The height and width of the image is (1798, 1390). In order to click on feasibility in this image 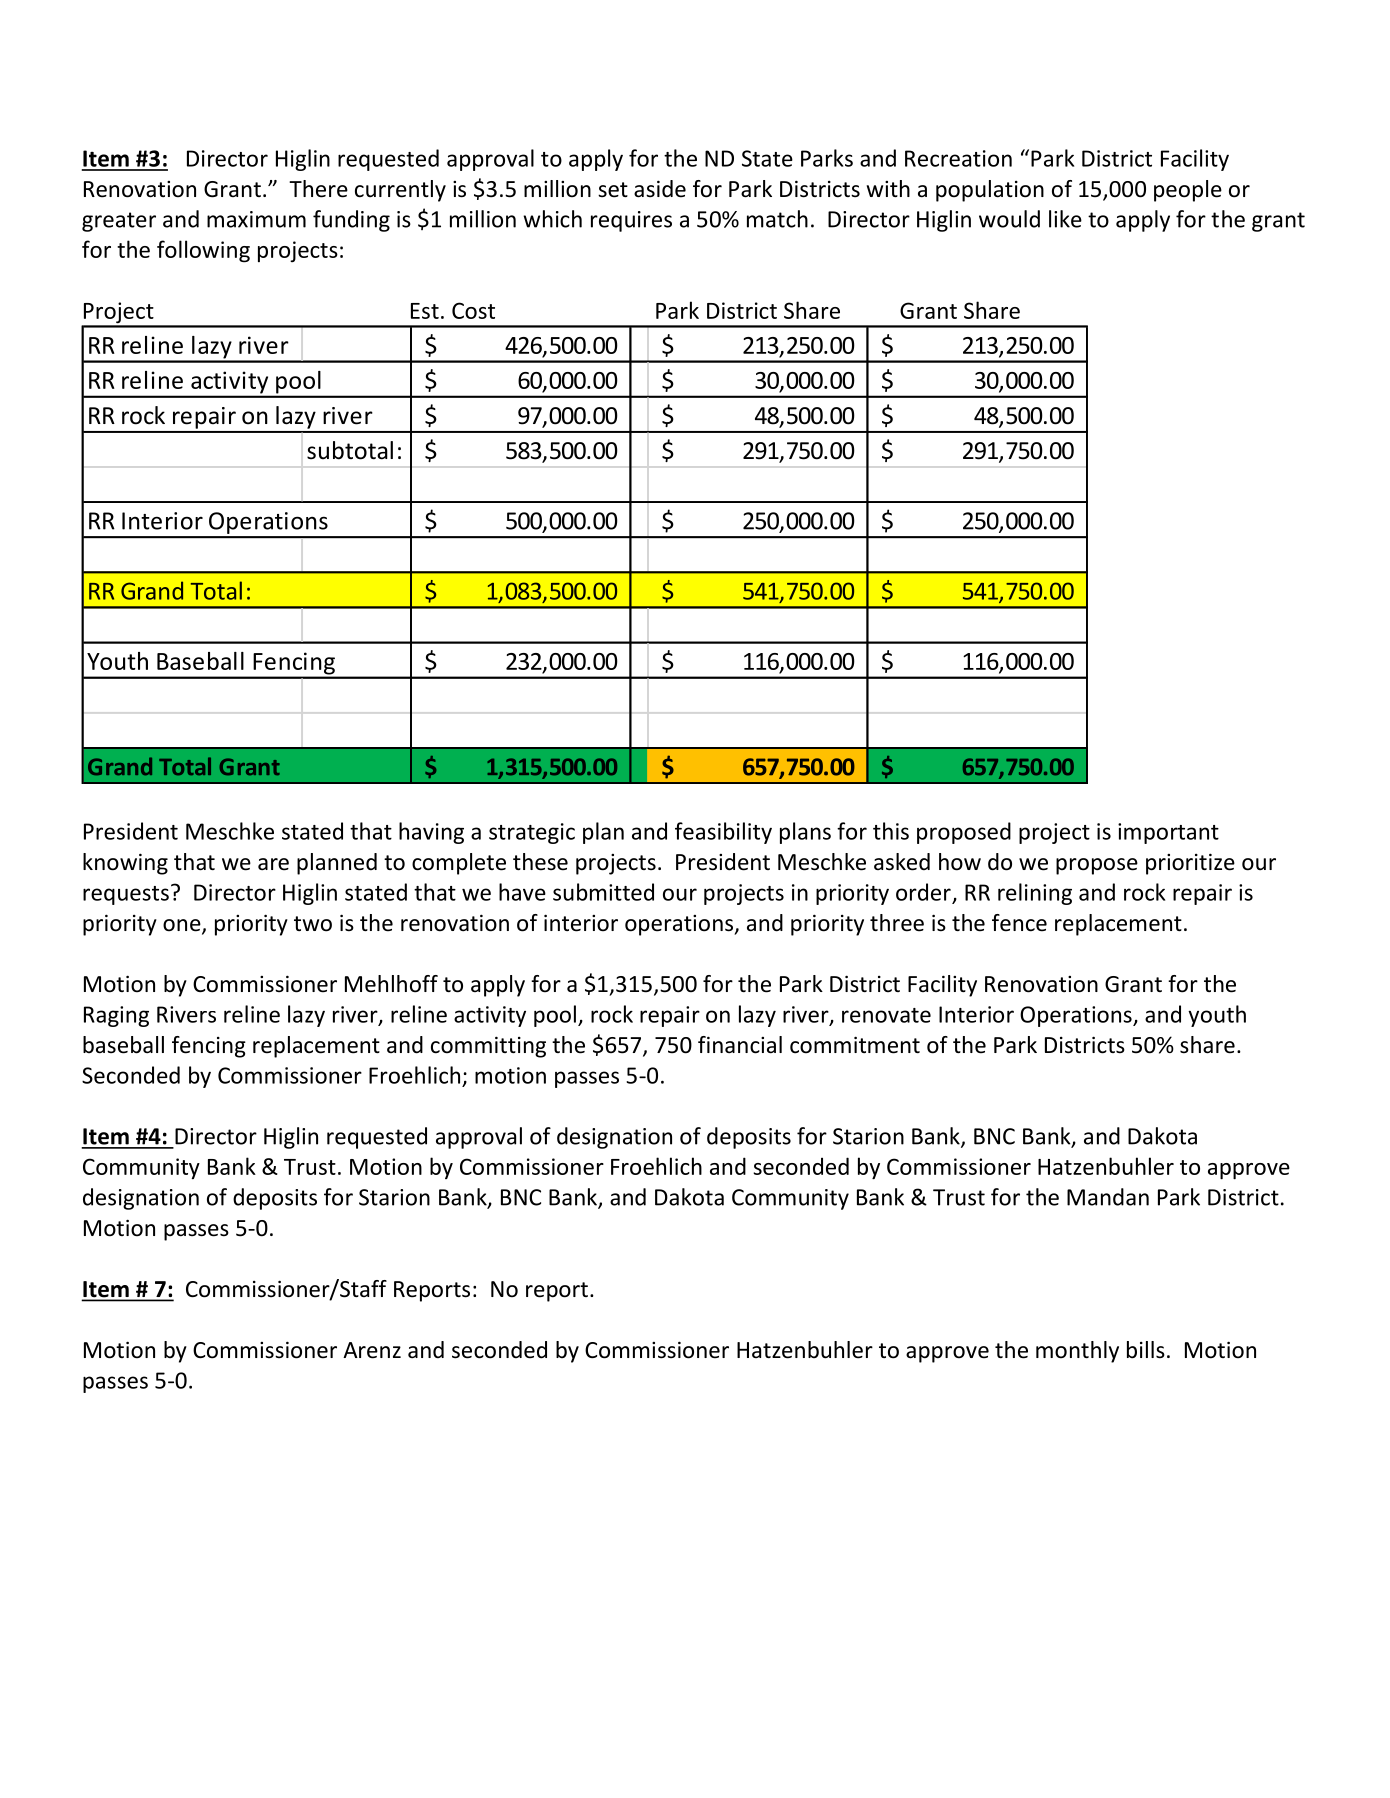, I will do `click(723, 833)`.
